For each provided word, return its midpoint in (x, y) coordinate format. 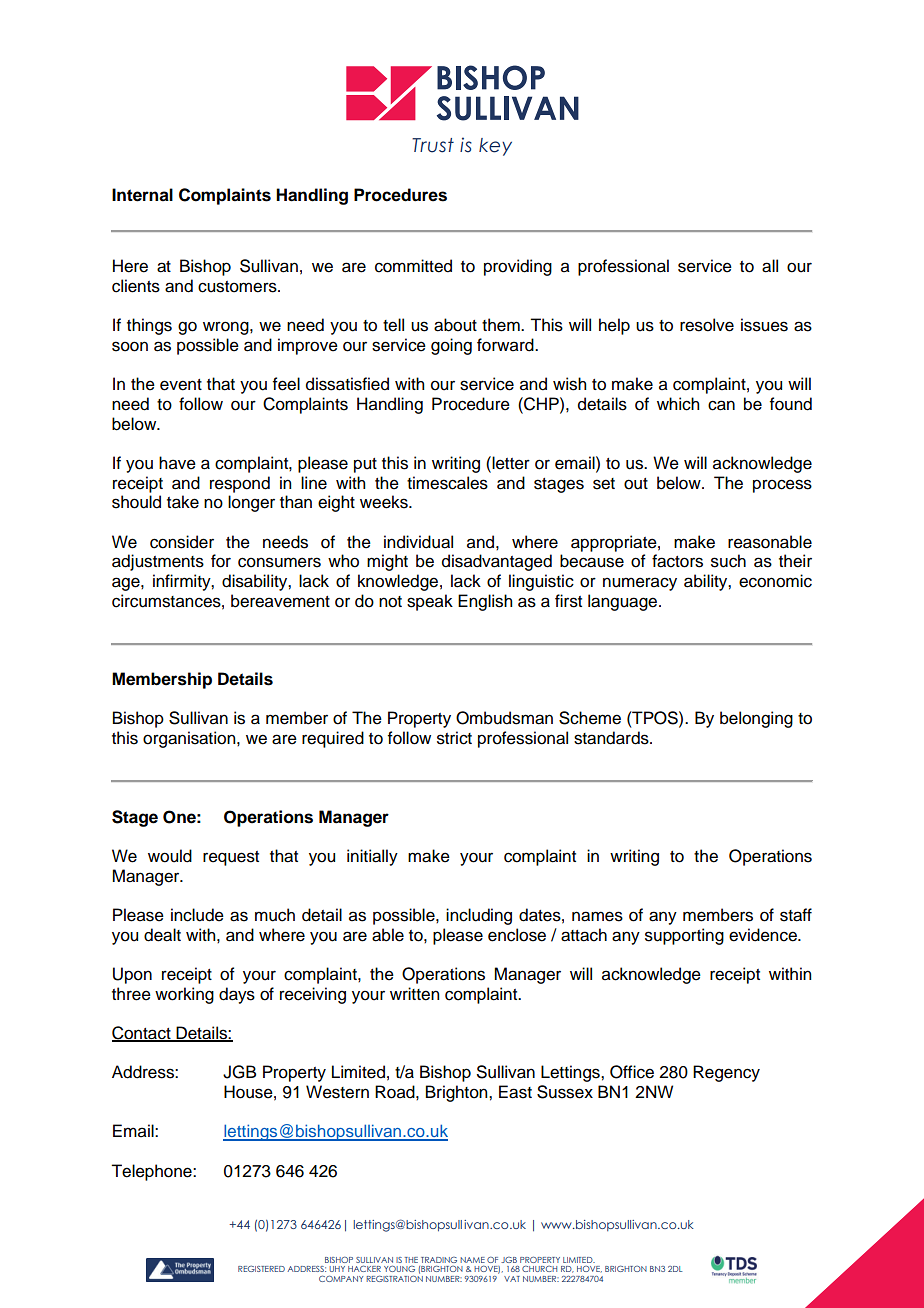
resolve (707, 325)
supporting (684, 936)
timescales (447, 483)
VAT (512, 1279)
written (414, 994)
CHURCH (539, 1269)
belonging (756, 719)
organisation (190, 739)
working (184, 995)
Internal (142, 195)
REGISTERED (261, 1268)
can (721, 405)
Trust (433, 145)
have (177, 463)
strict (454, 738)
